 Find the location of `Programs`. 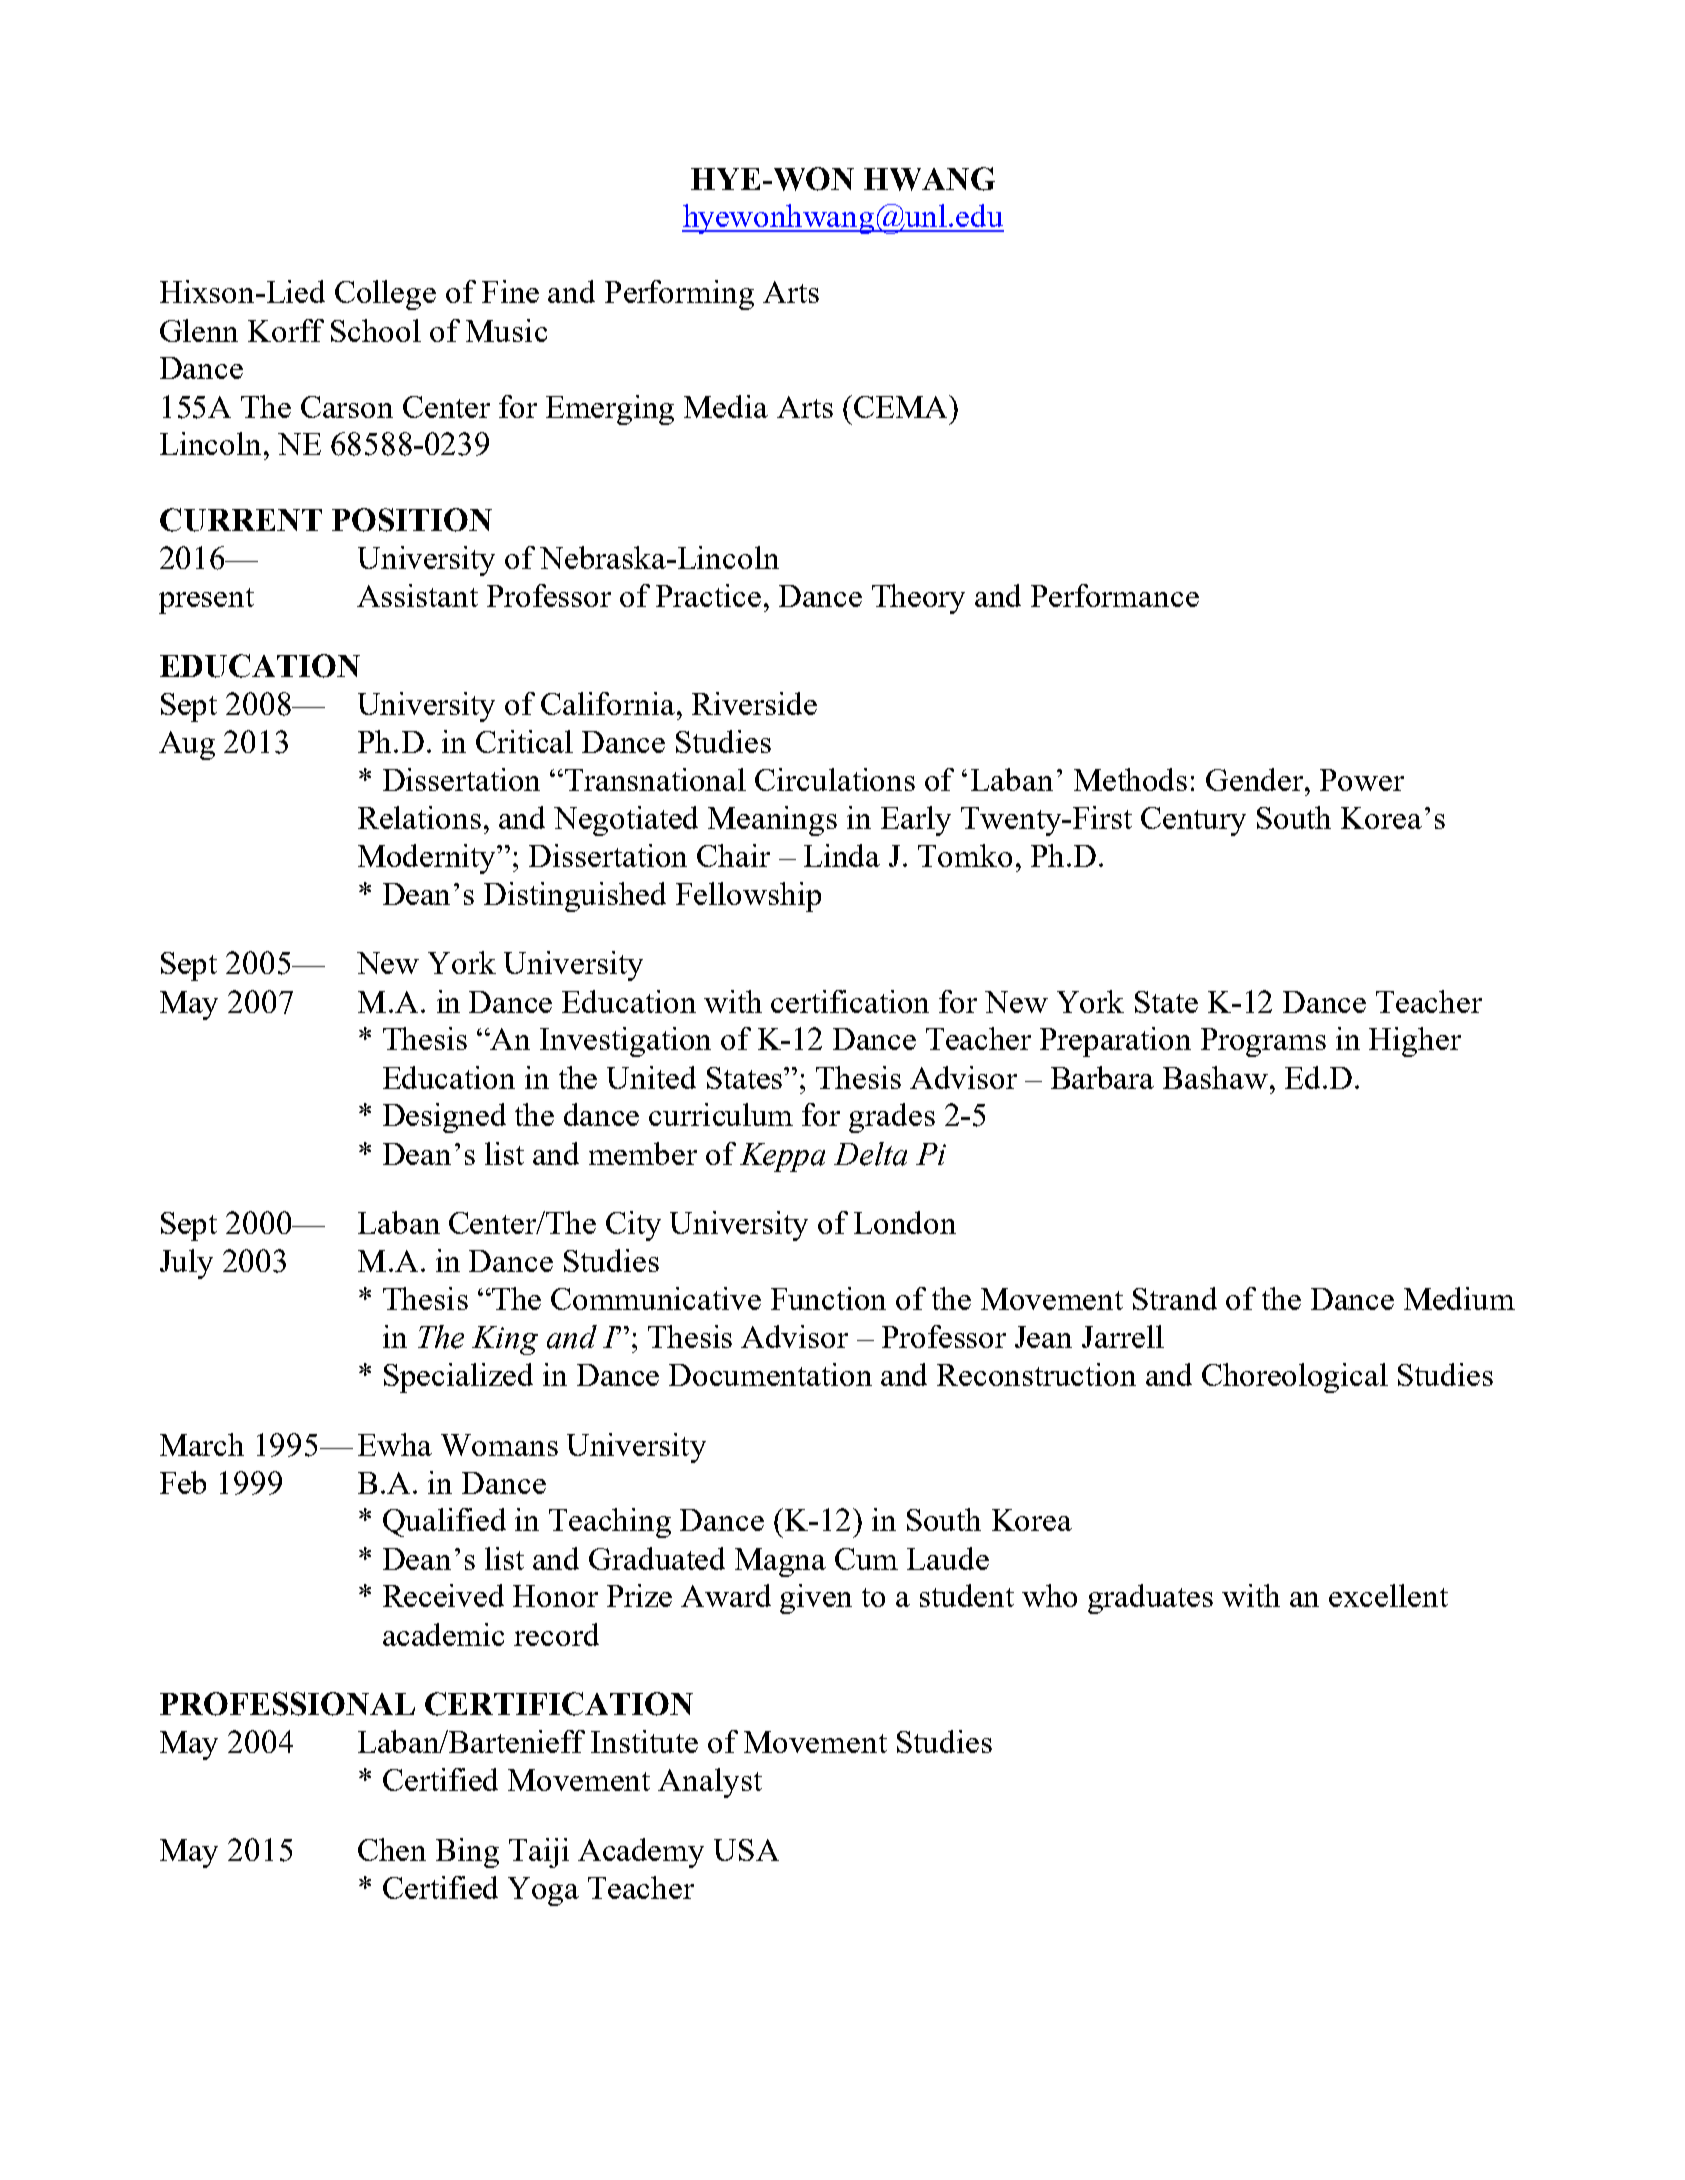

Programs is located at coordinates (1263, 1042).
